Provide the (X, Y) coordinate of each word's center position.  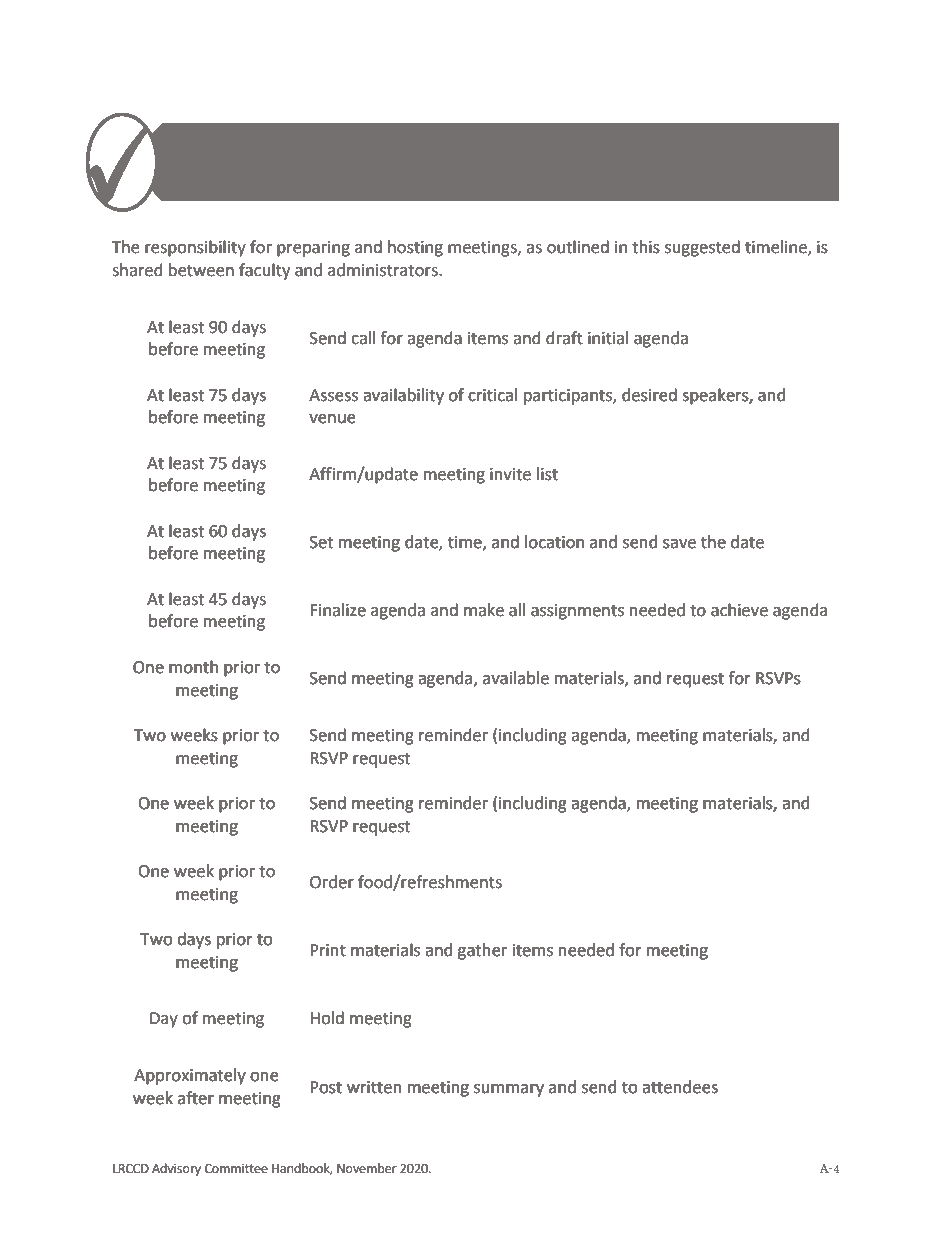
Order (332, 882)
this (646, 247)
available (516, 678)
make (484, 610)
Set (321, 542)
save (679, 544)
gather (482, 951)
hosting (415, 248)
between (201, 270)
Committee (236, 1169)
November (367, 1168)
